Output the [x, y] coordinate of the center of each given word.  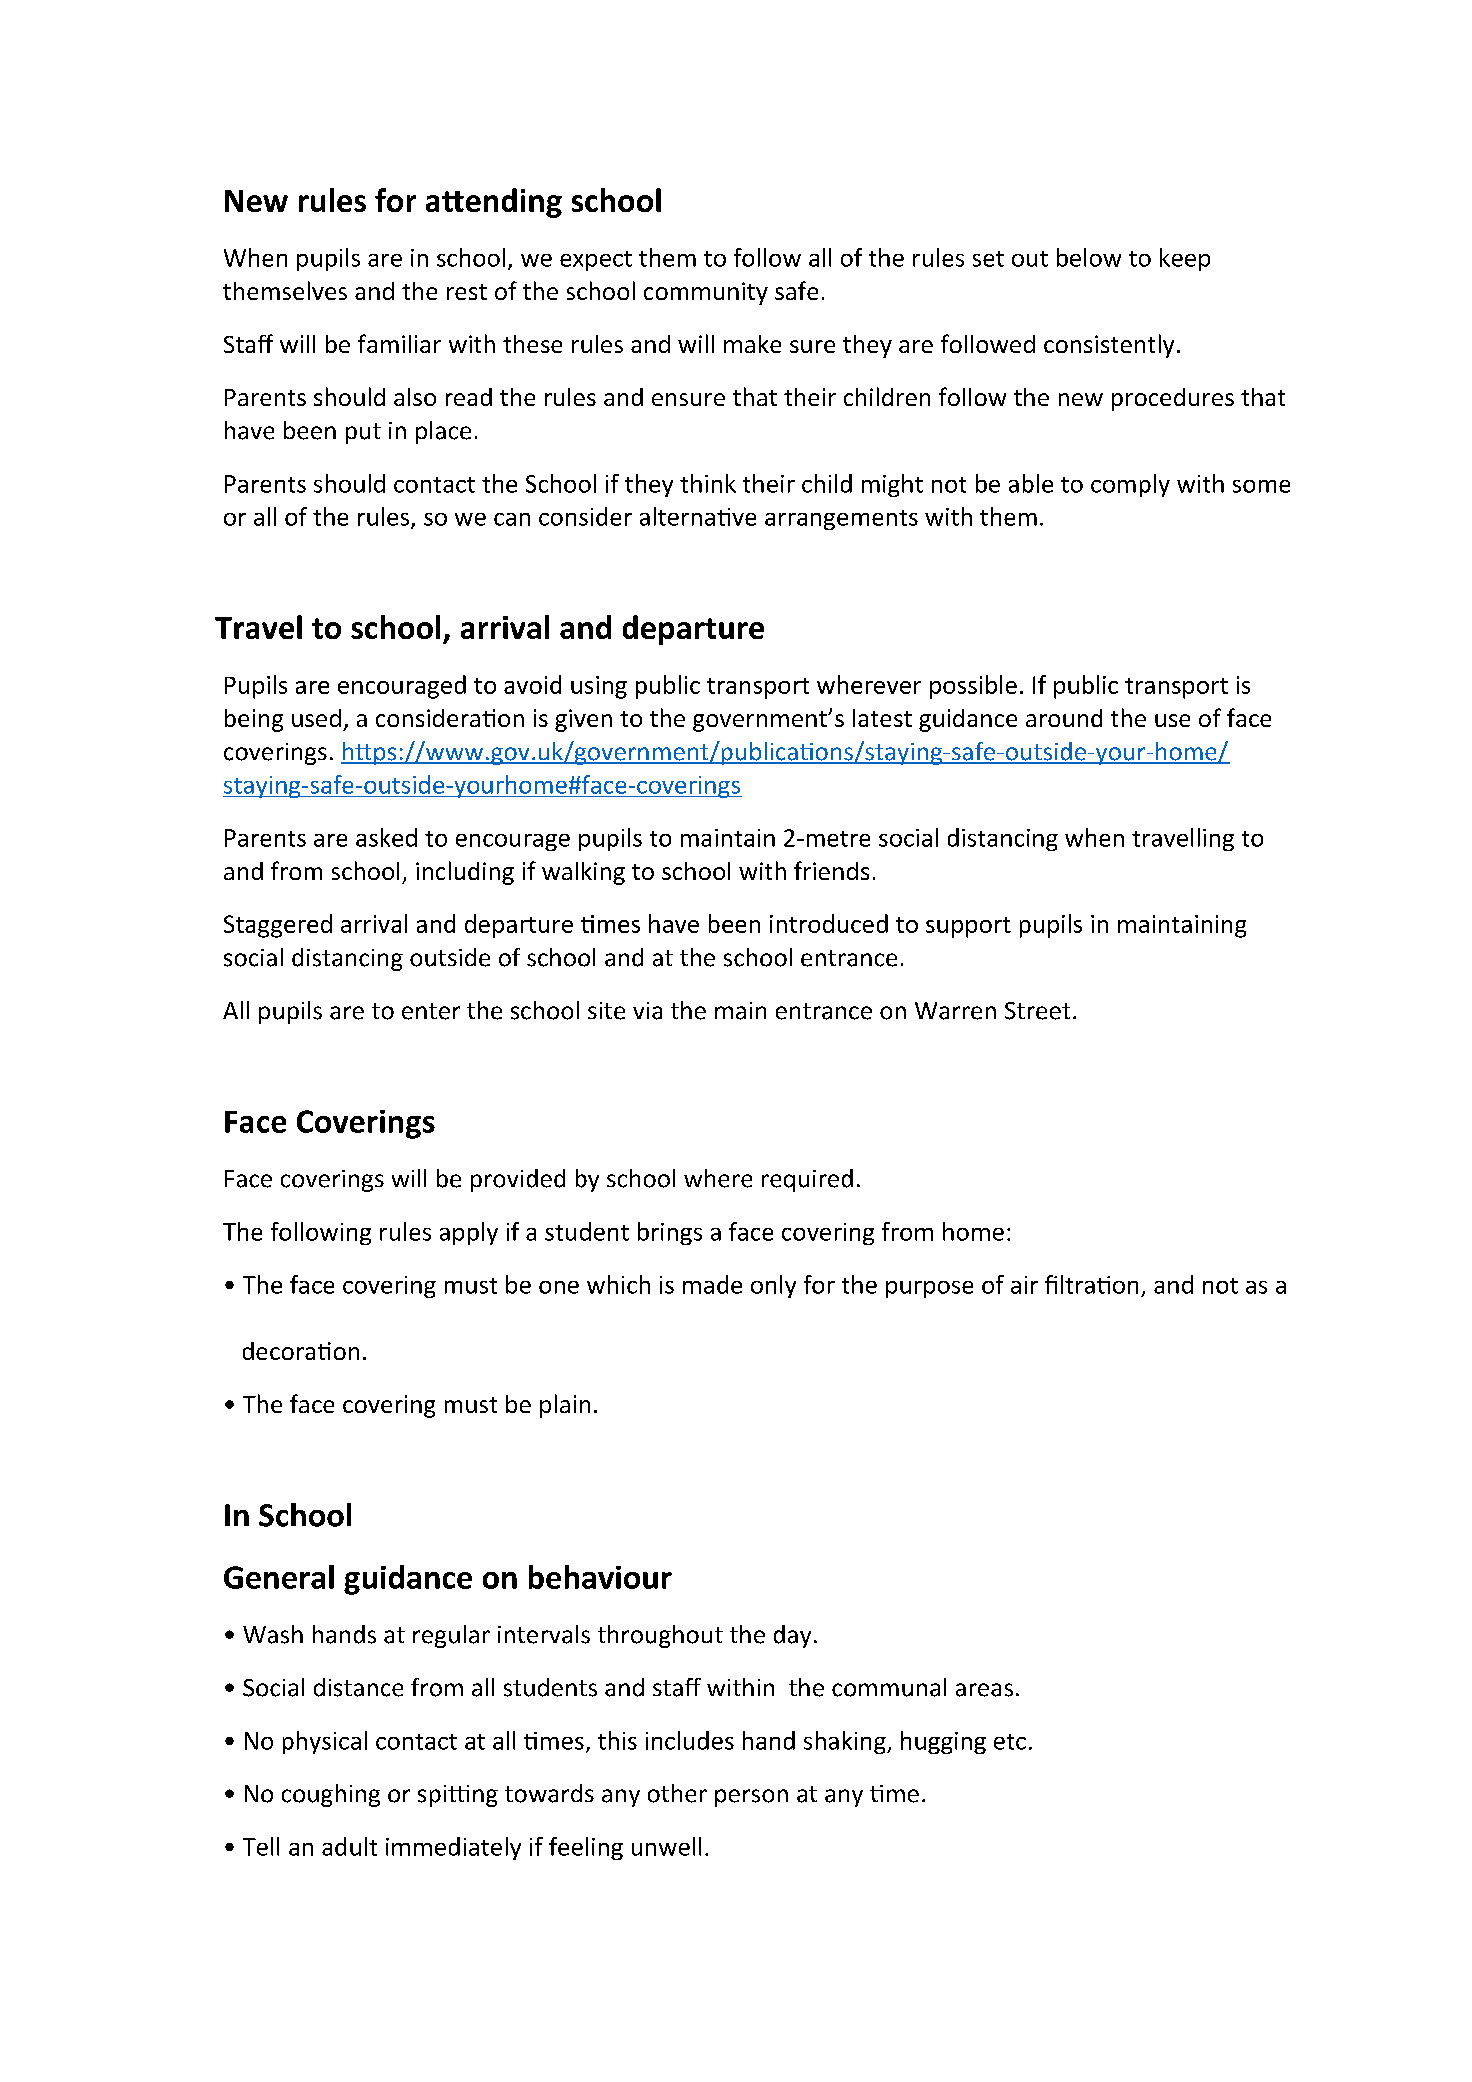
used [316, 718]
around [1064, 718]
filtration [1091, 1284]
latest [882, 718]
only [773, 1286]
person [751, 1798]
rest [467, 292]
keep [1185, 259]
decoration [301, 1351]
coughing [331, 1795]
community [706, 293]
